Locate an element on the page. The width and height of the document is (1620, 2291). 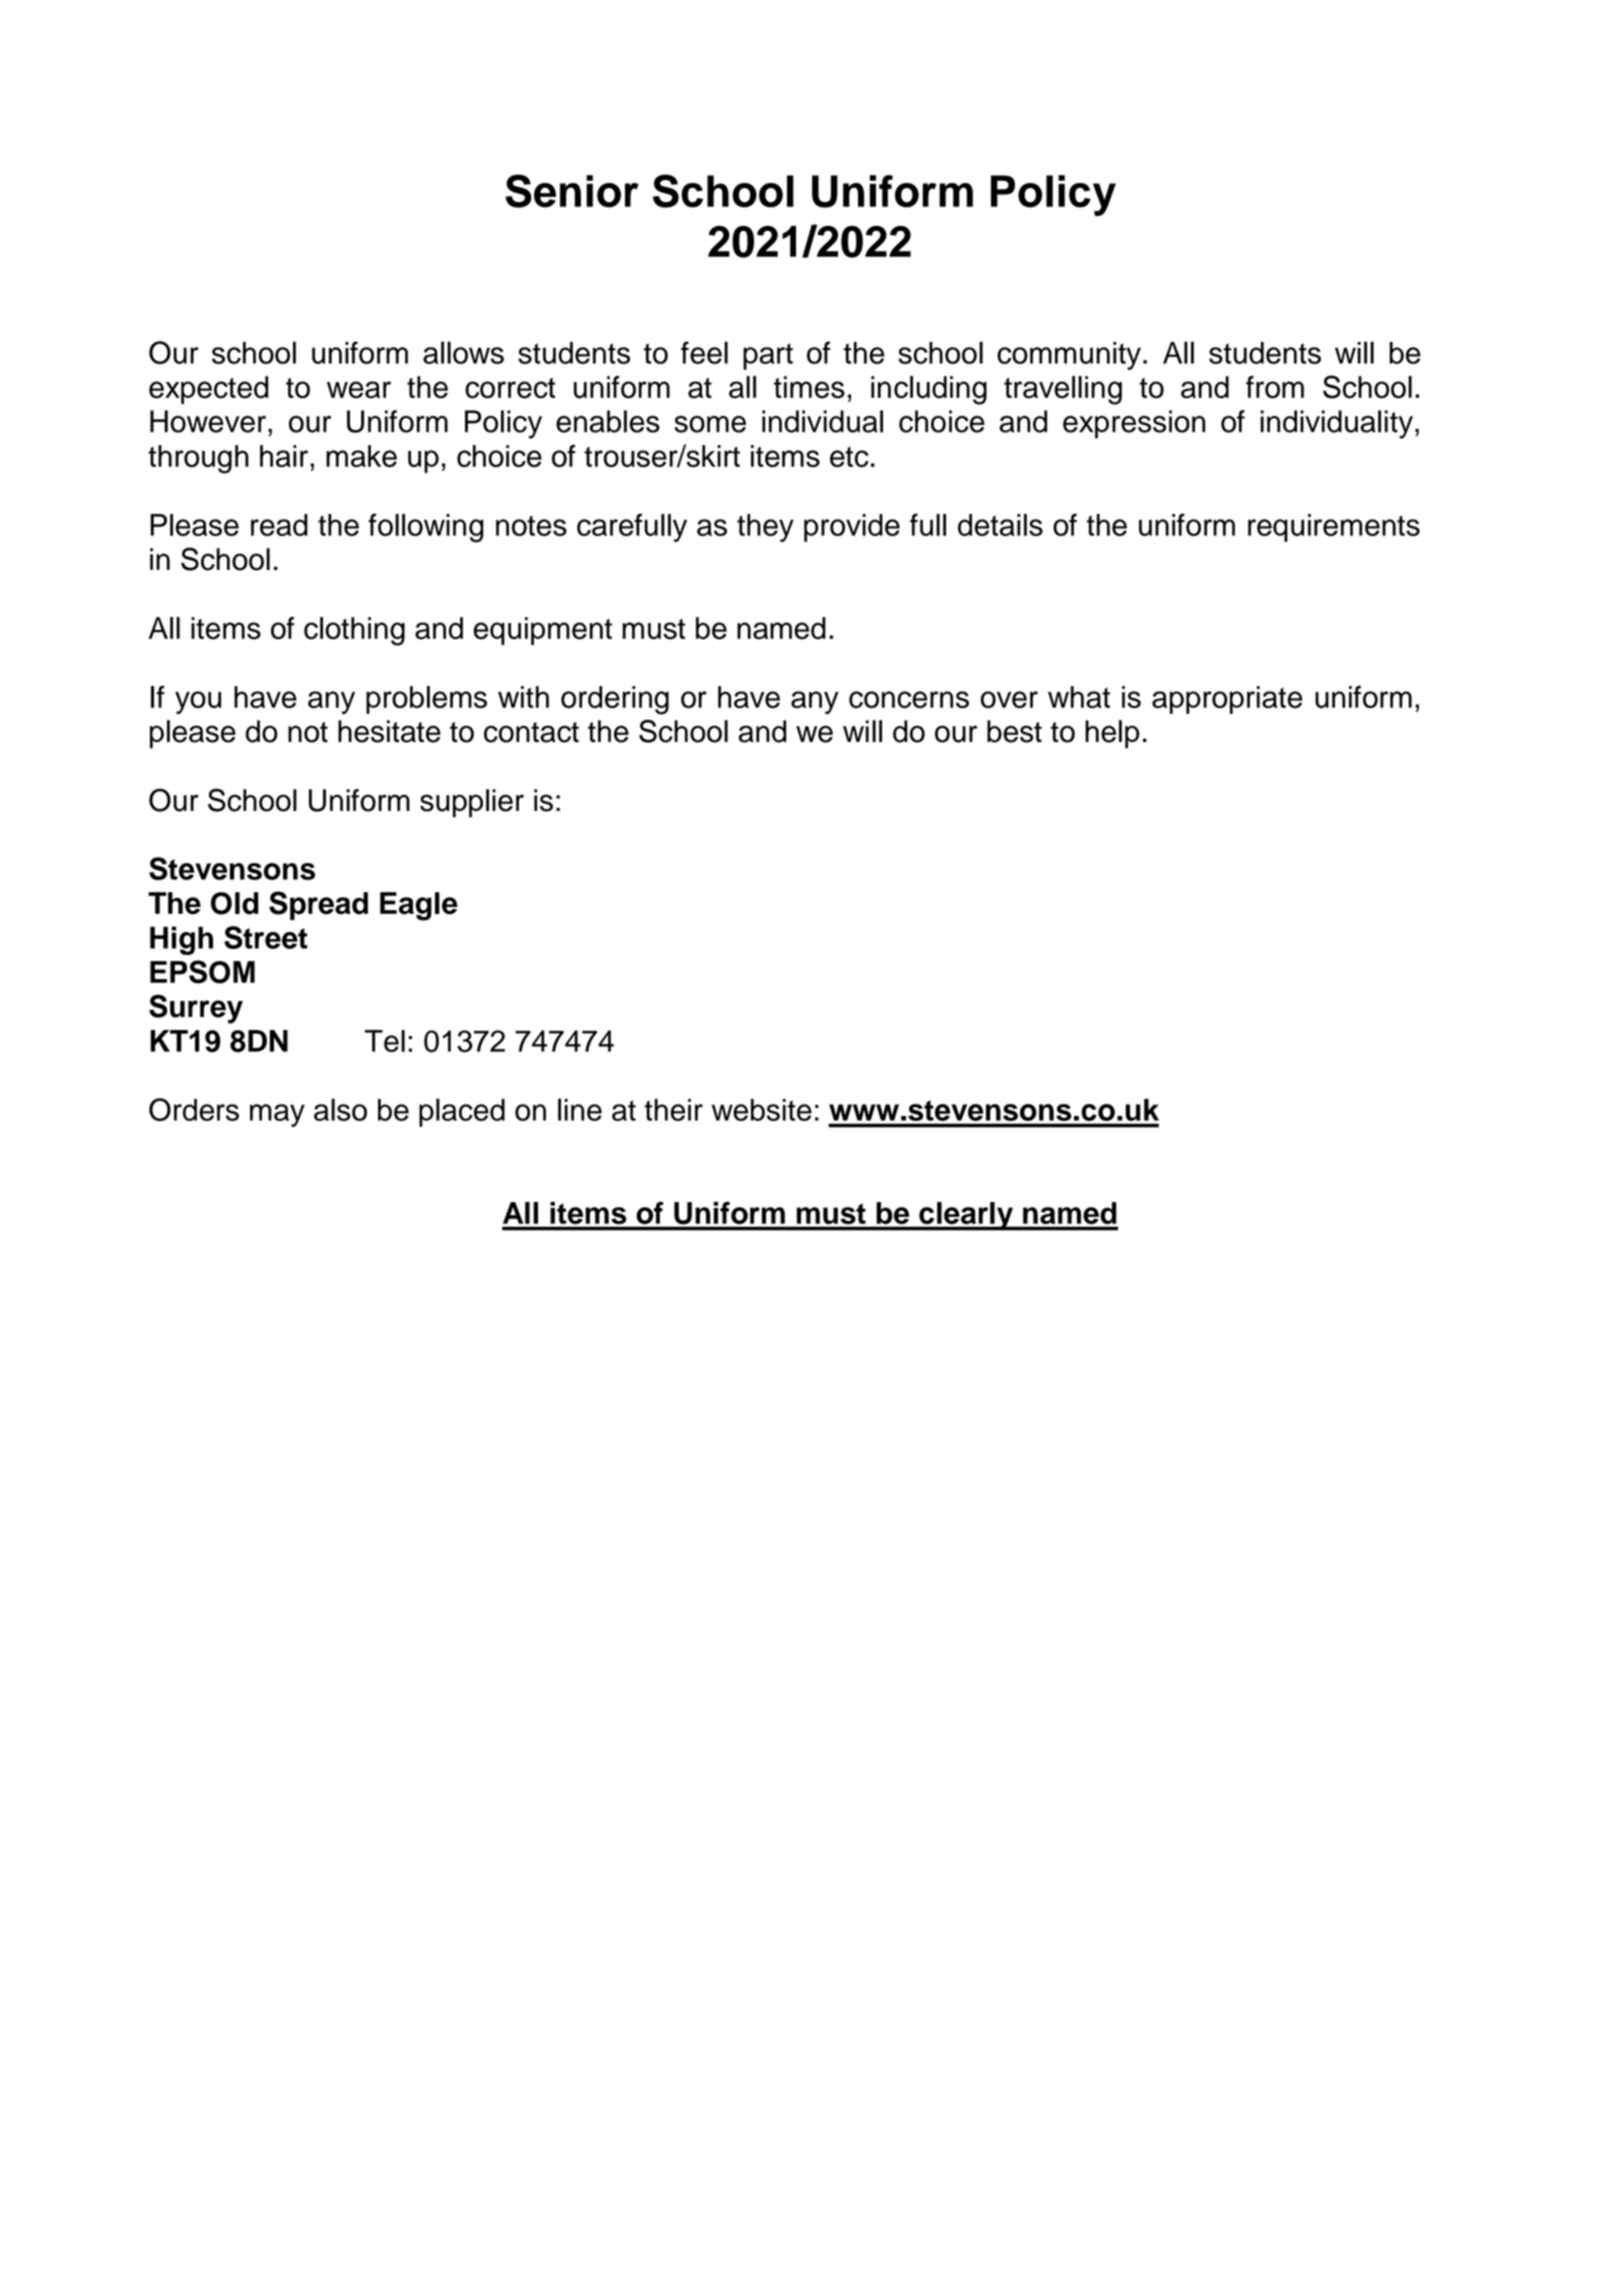
community is located at coordinates (1069, 356).
